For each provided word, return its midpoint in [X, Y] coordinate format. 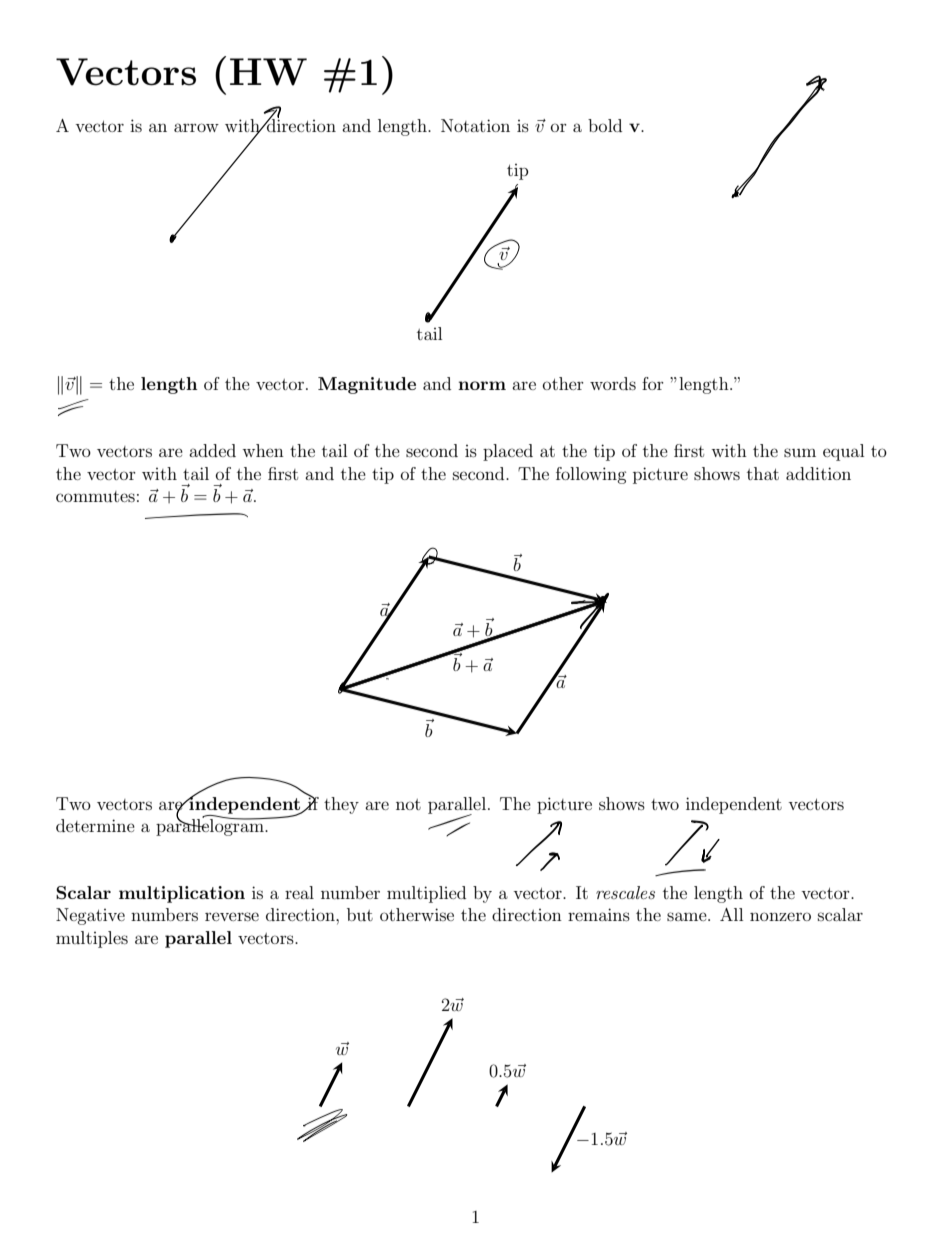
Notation [475, 125]
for [653, 383]
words [613, 383]
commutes [95, 496]
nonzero [780, 916]
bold [605, 125]
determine [95, 825]
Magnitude [367, 385]
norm [482, 385]
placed [508, 452]
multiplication [182, 894]
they [341, 805]
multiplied [426, 894]
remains [599, 914]
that [763, 473]
